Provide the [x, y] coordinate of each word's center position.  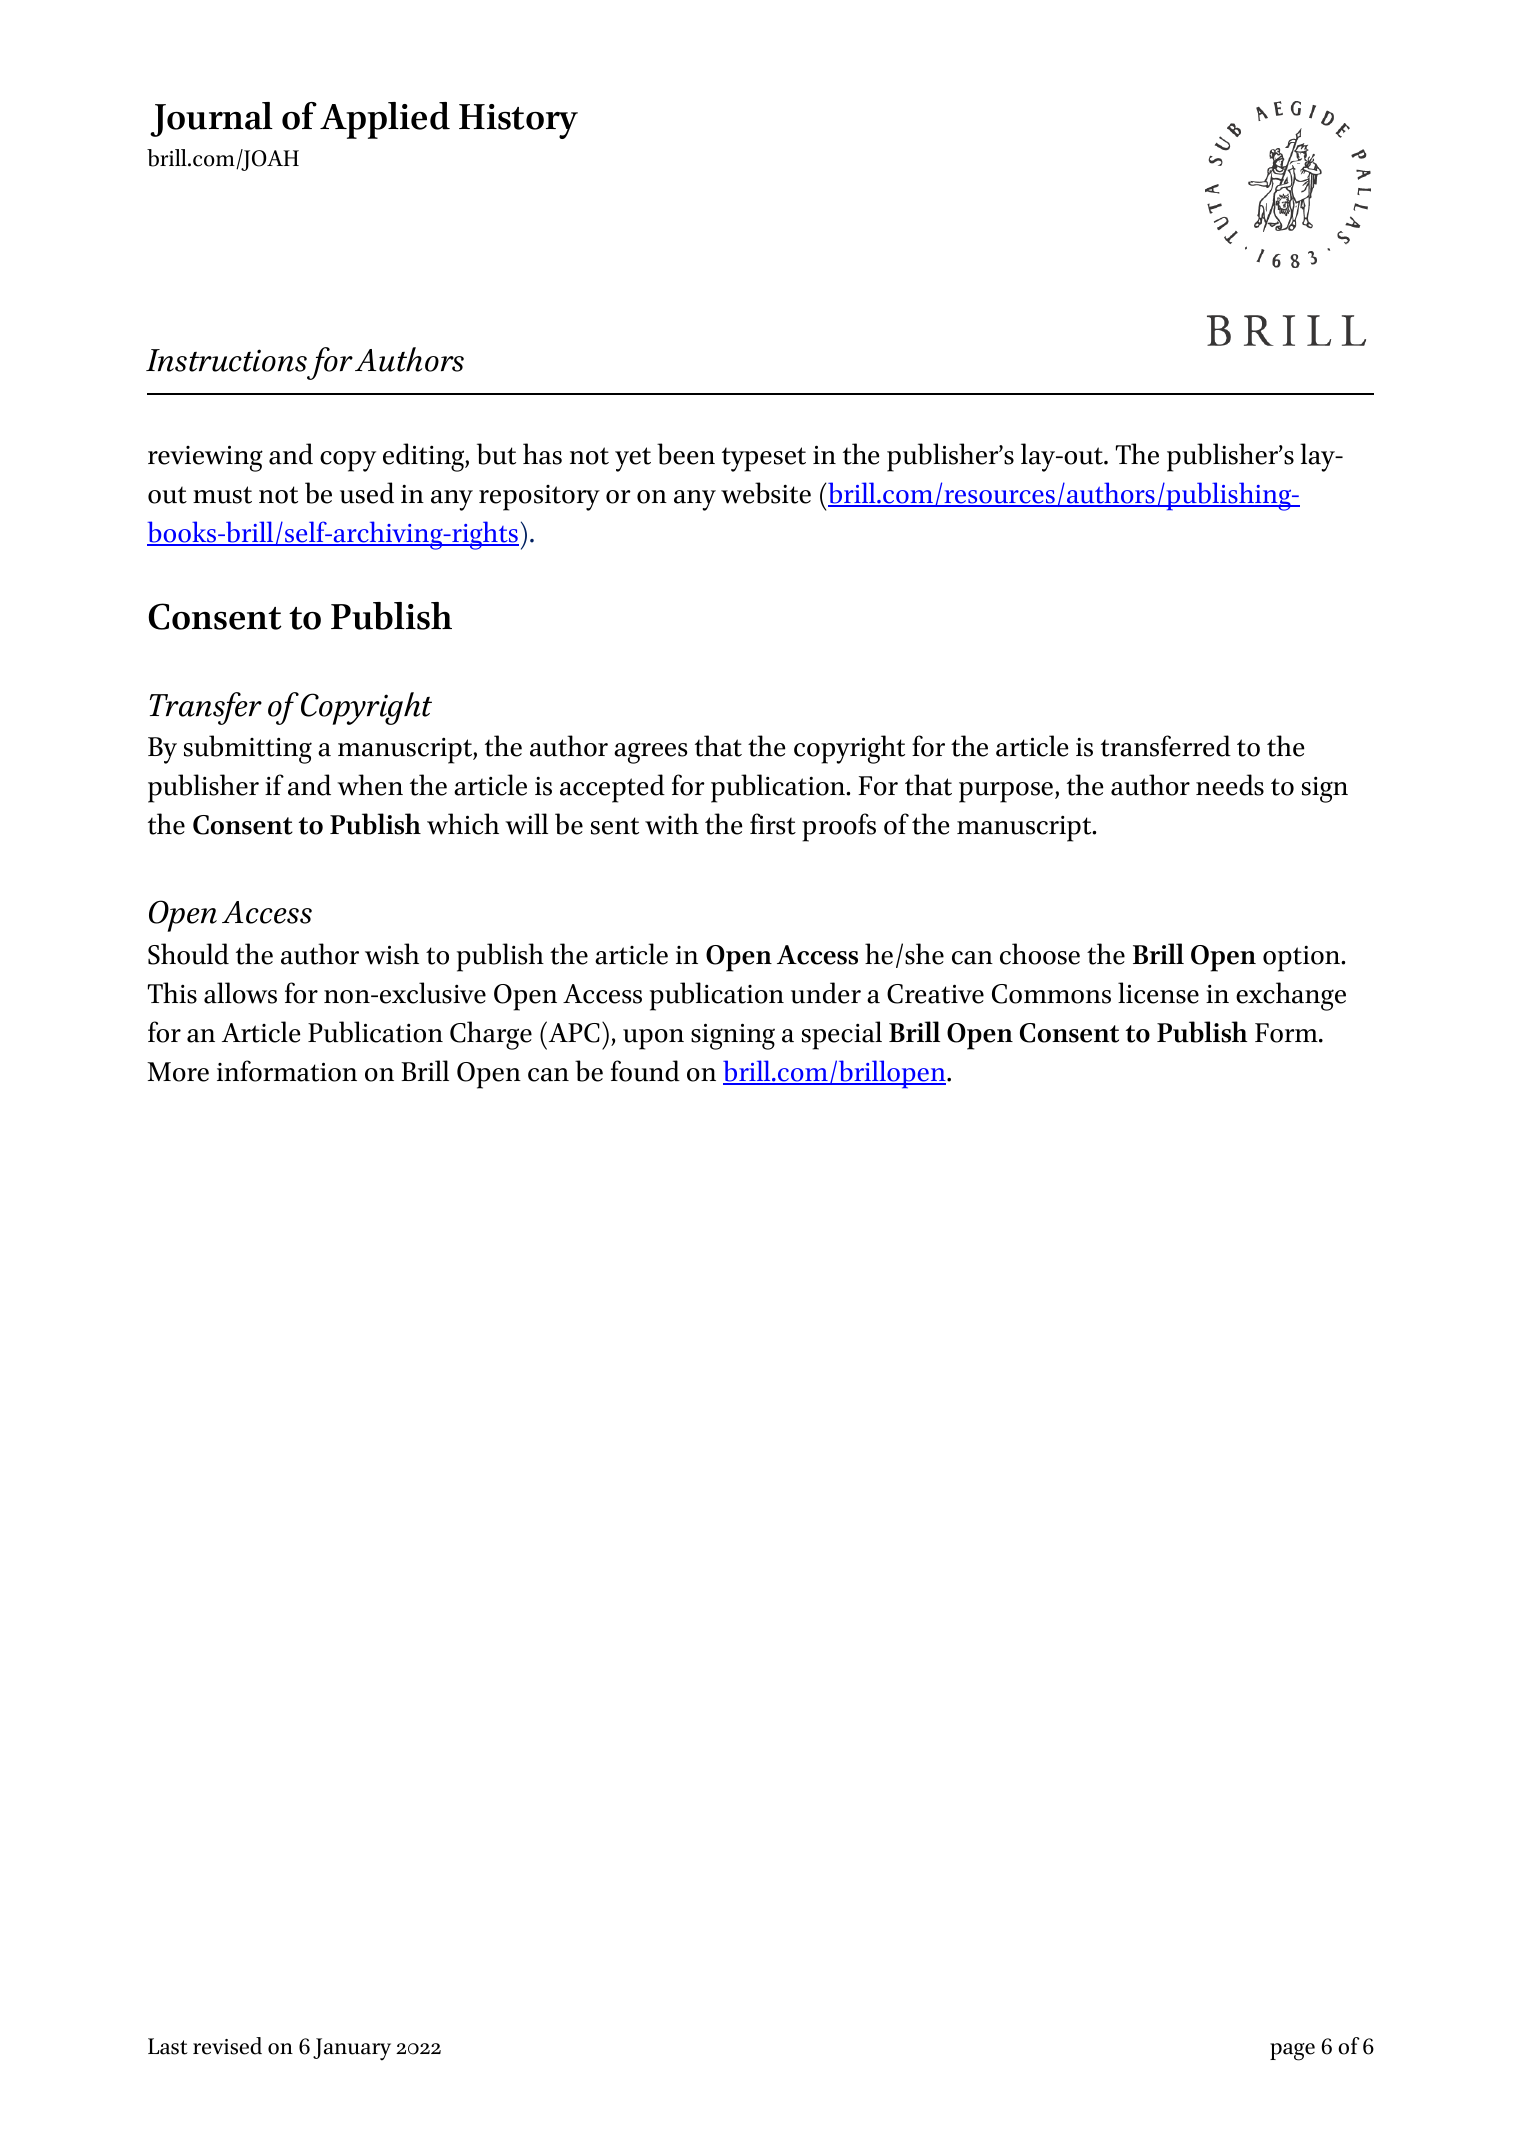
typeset [764, 459]
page [1292, 2052]
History [518, 121]
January [352, 2049]
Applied [385, 120]
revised [227, 2046]
